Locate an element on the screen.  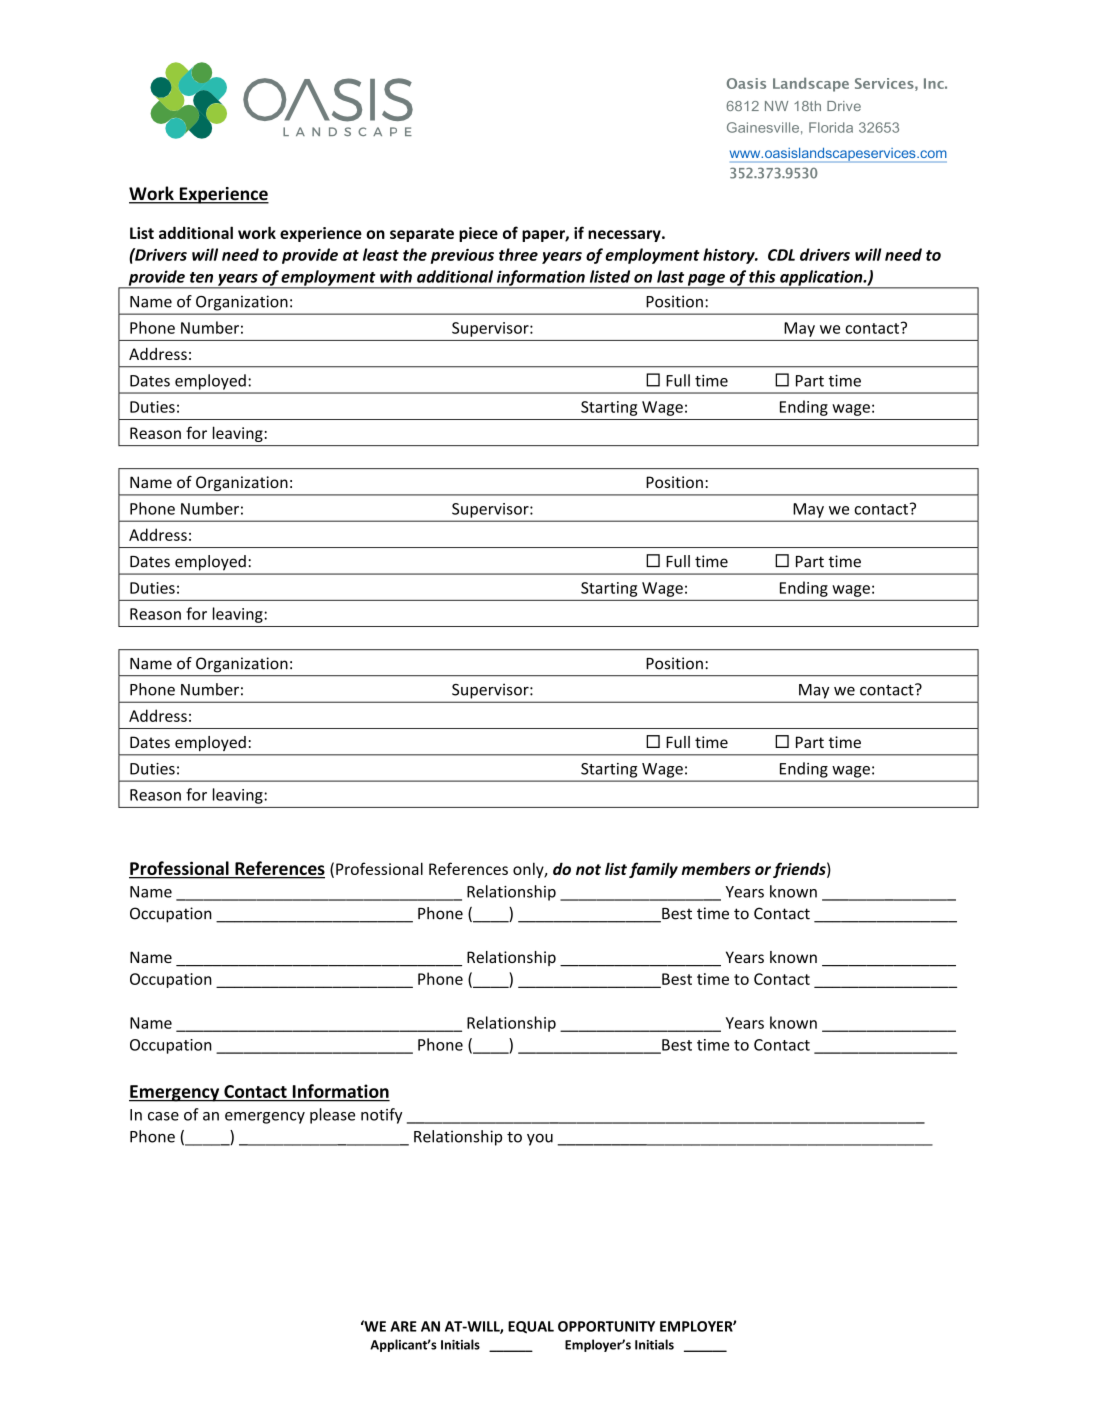
members is located at coordinates (716, 868).
